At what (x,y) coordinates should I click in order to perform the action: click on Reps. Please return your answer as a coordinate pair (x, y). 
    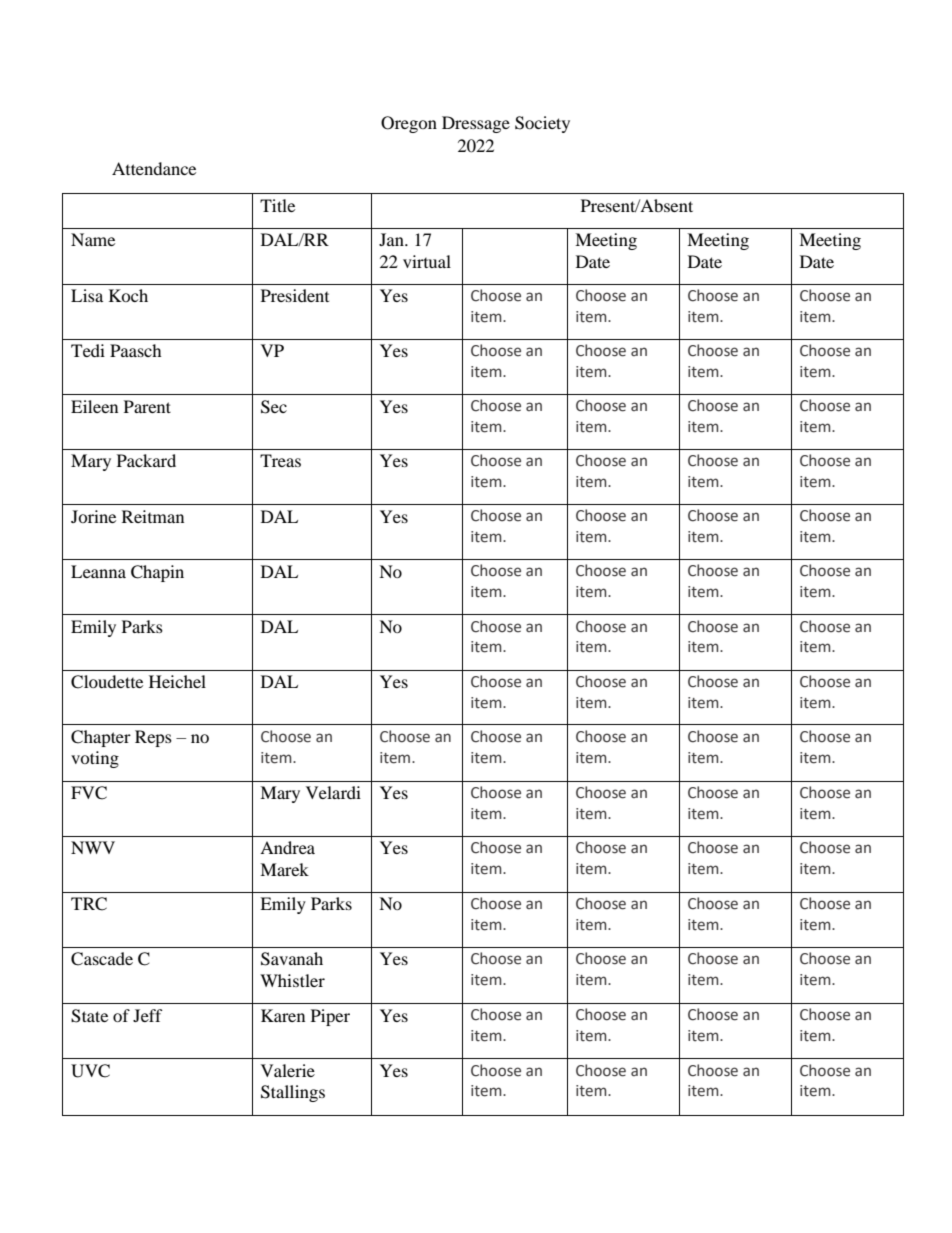
    Looking at the image, I should click on (153, 738).
